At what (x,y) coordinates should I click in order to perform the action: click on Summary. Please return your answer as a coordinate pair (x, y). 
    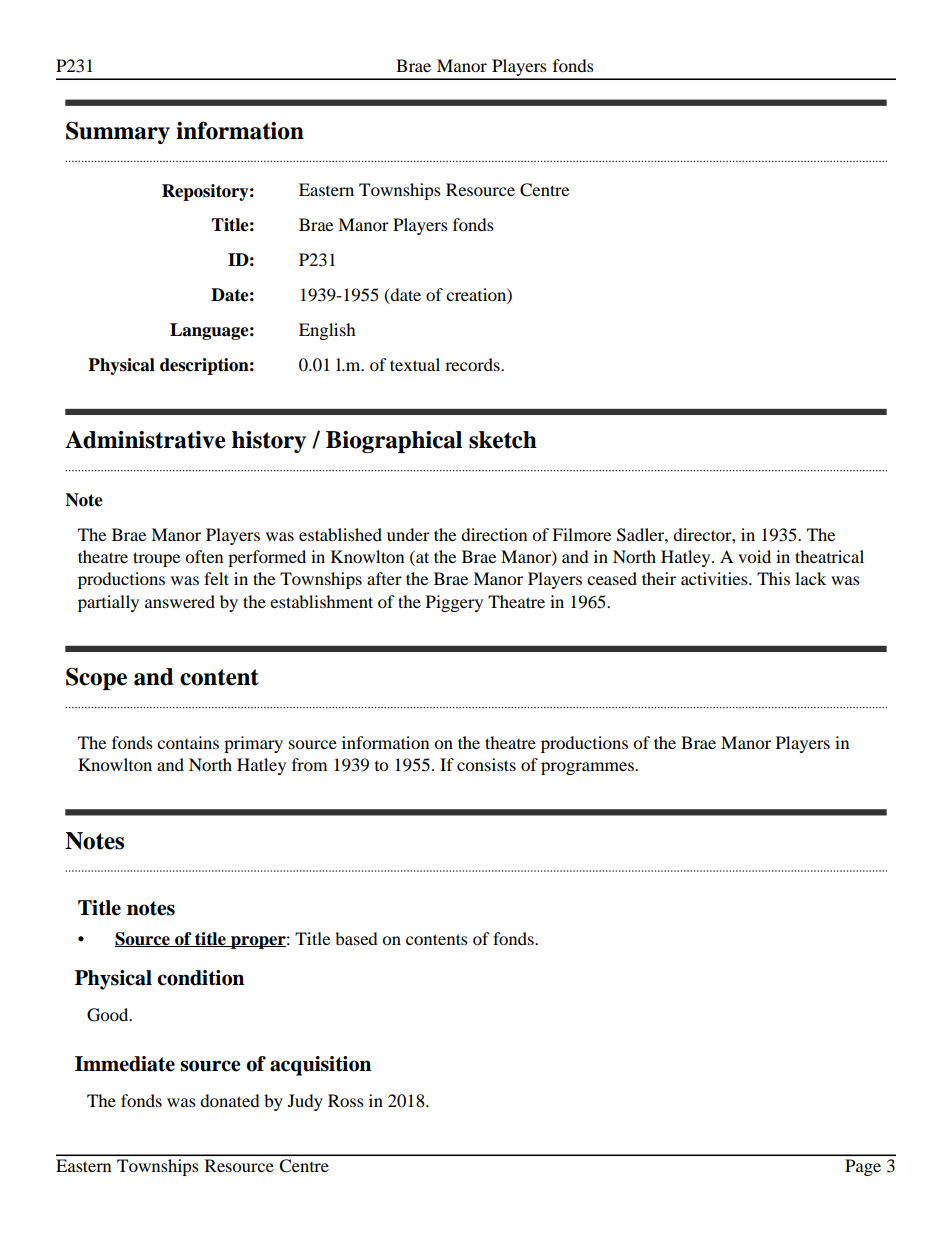
    Looking at the image, I should click on (118, 132).
